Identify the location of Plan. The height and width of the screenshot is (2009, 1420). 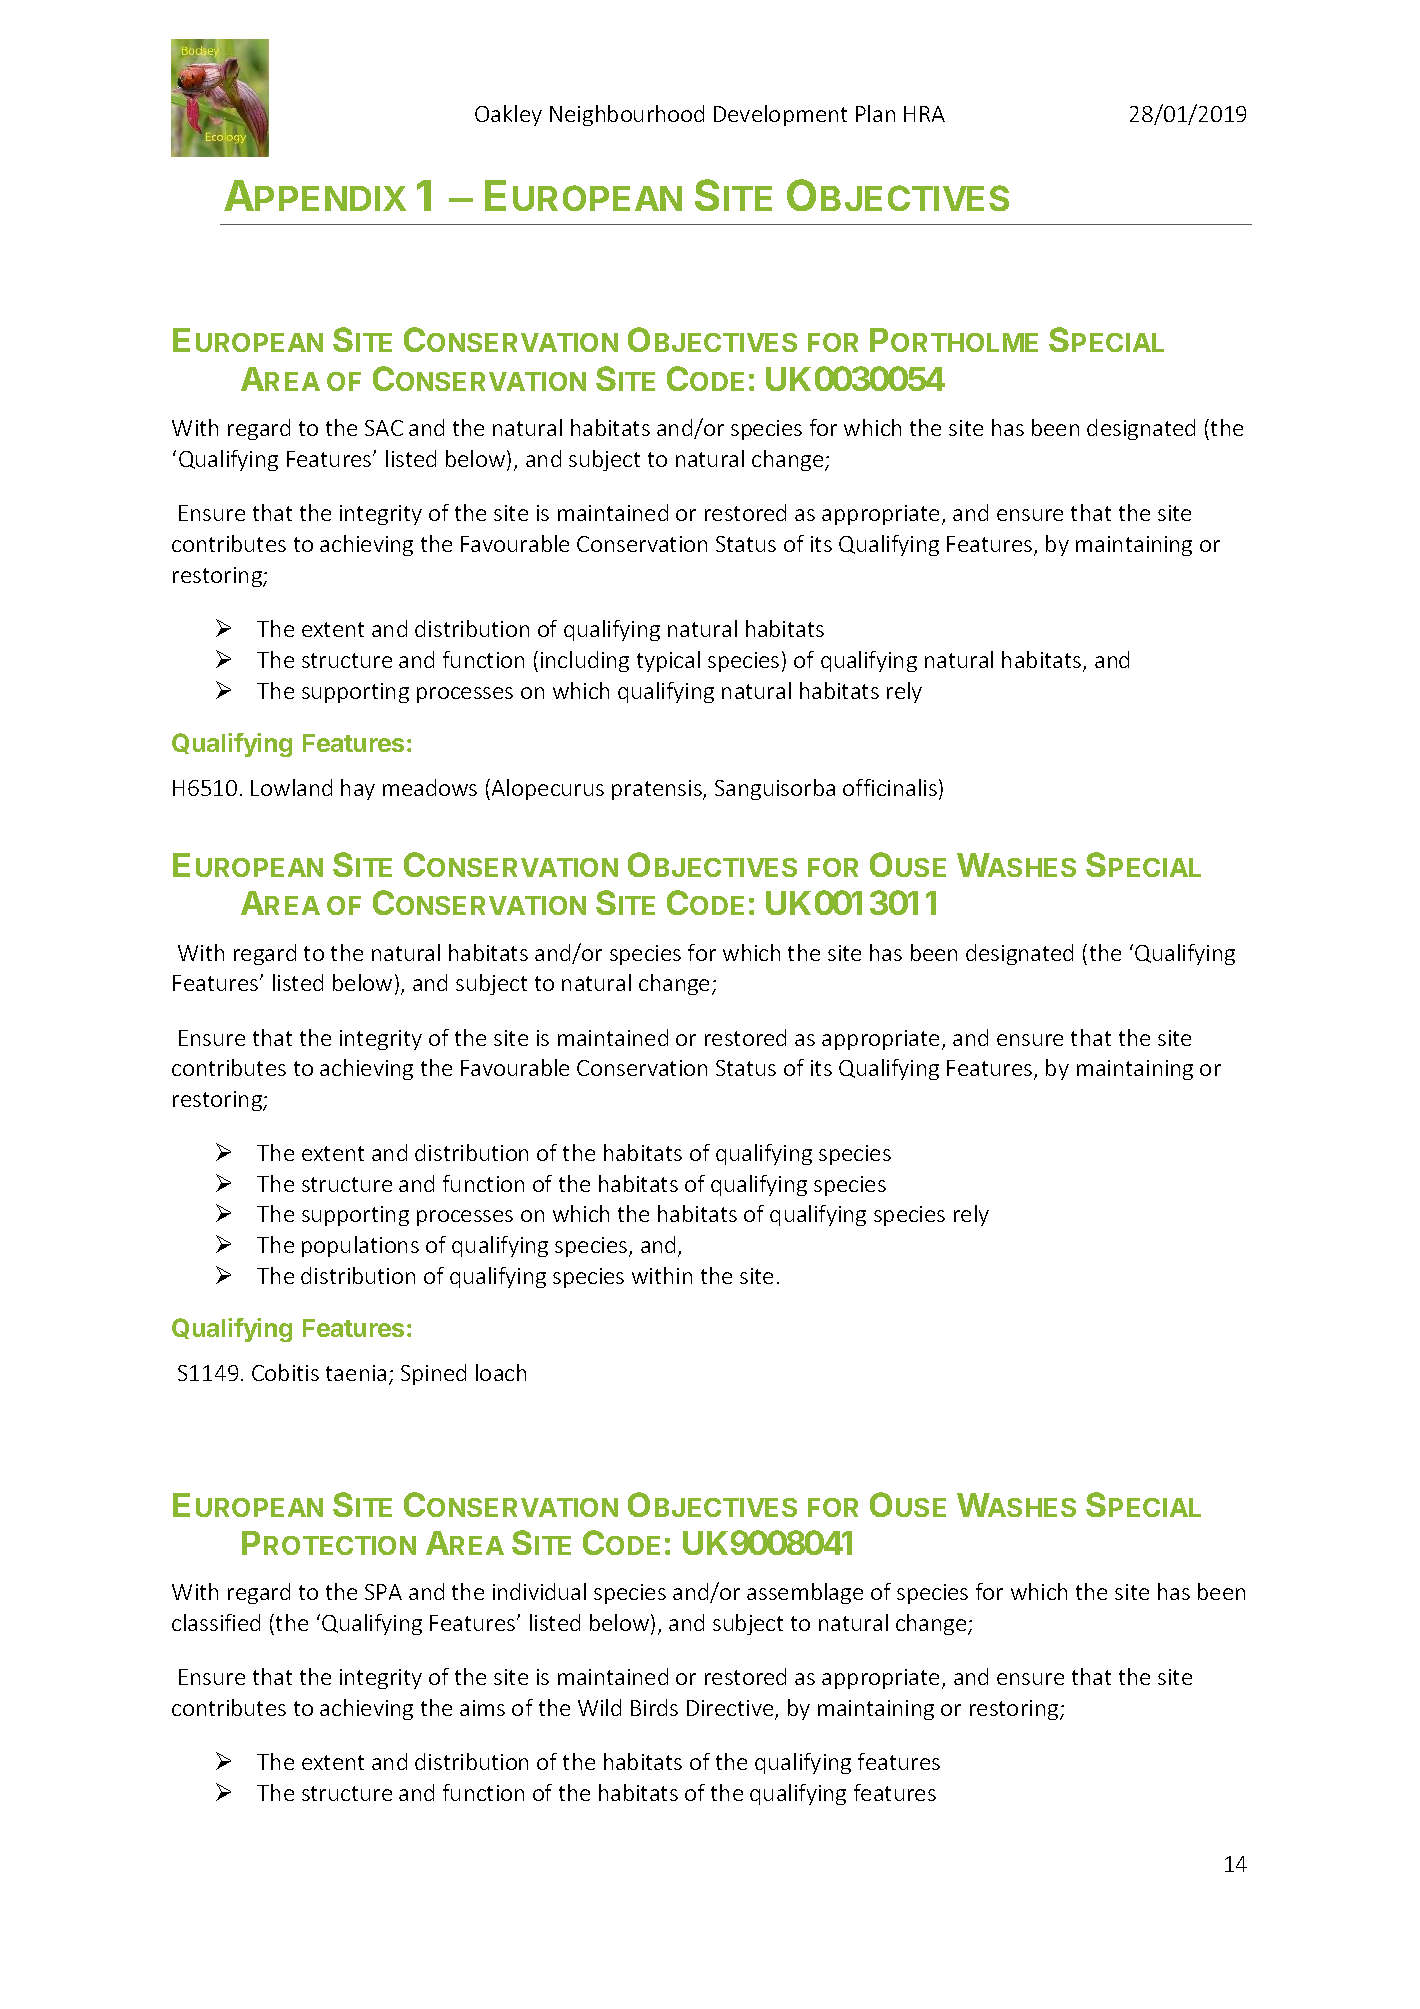
(875, 113).
